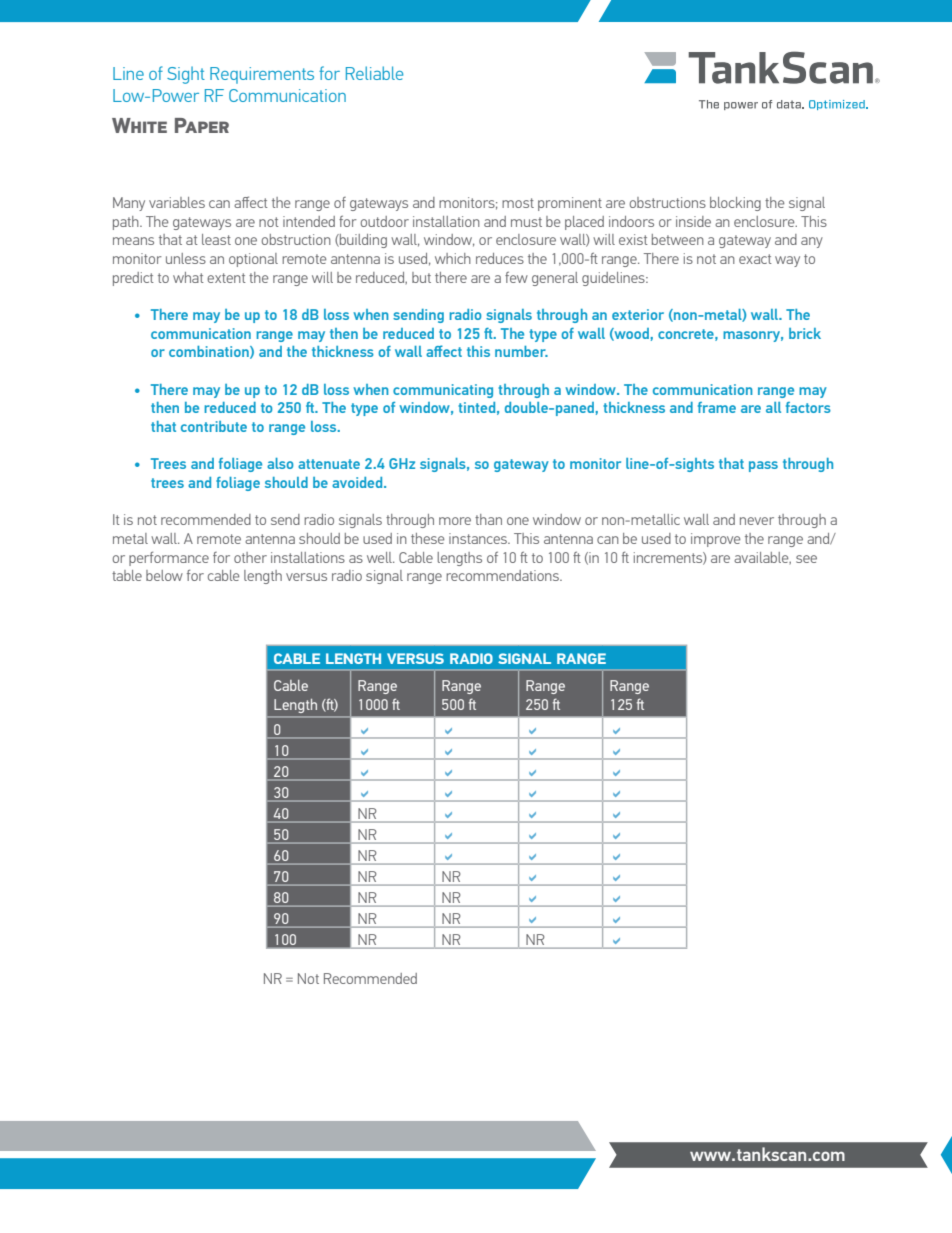 The width and height of the document is (952, 1233). I want to click on recommendations, so click(503, 575).
